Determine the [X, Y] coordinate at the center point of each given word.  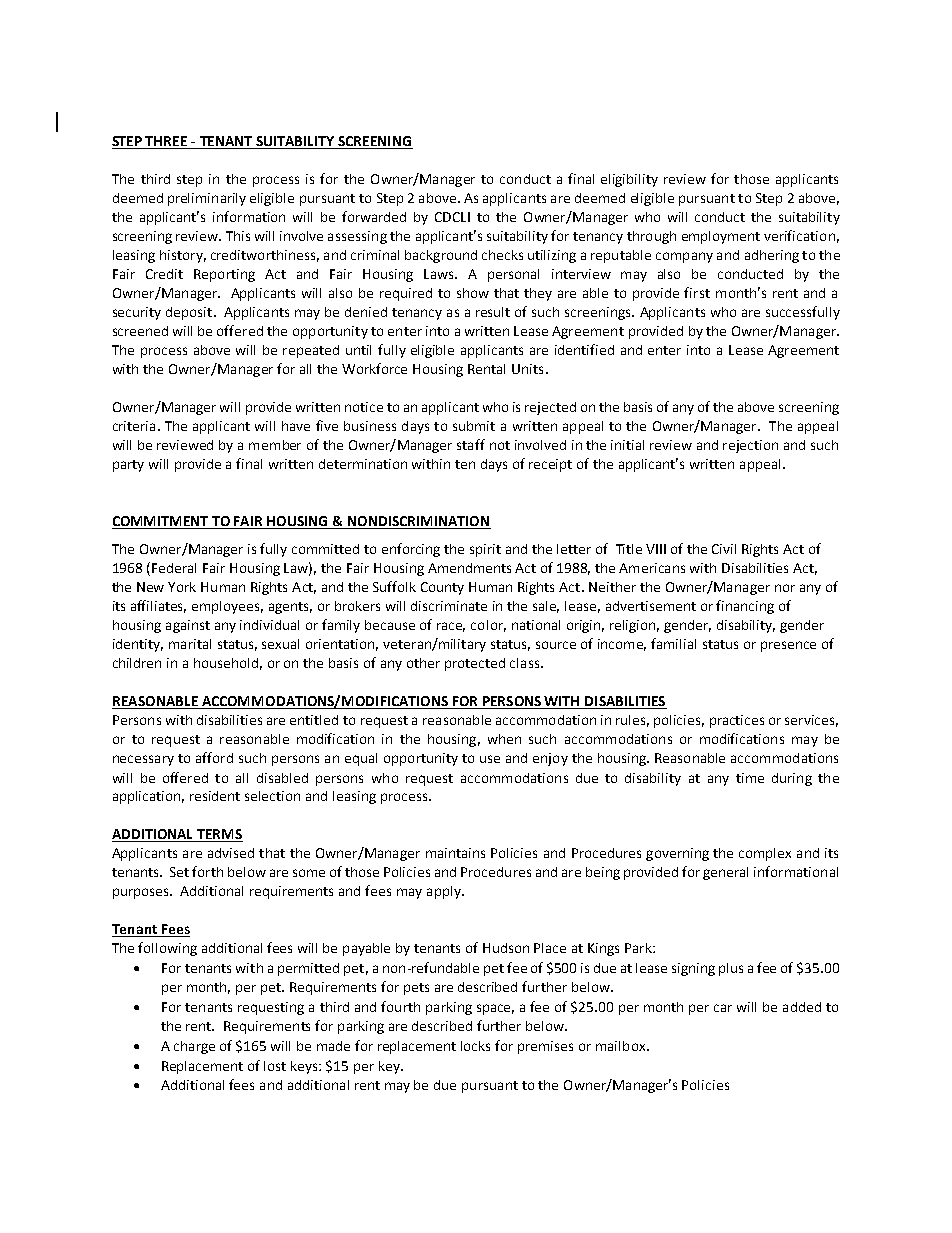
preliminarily [207, 199]
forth [207, 871]
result [493, 312]
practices [737, 721]
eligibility [629, 180]
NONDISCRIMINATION [418, 522]
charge [194, 1047]
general [725, 873]
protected [475, 664]
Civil [724, 549]
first [697, 292]
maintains [455, 853]
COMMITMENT [161, 522]
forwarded [374, 216]
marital [190, 644]
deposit [190, 313]
